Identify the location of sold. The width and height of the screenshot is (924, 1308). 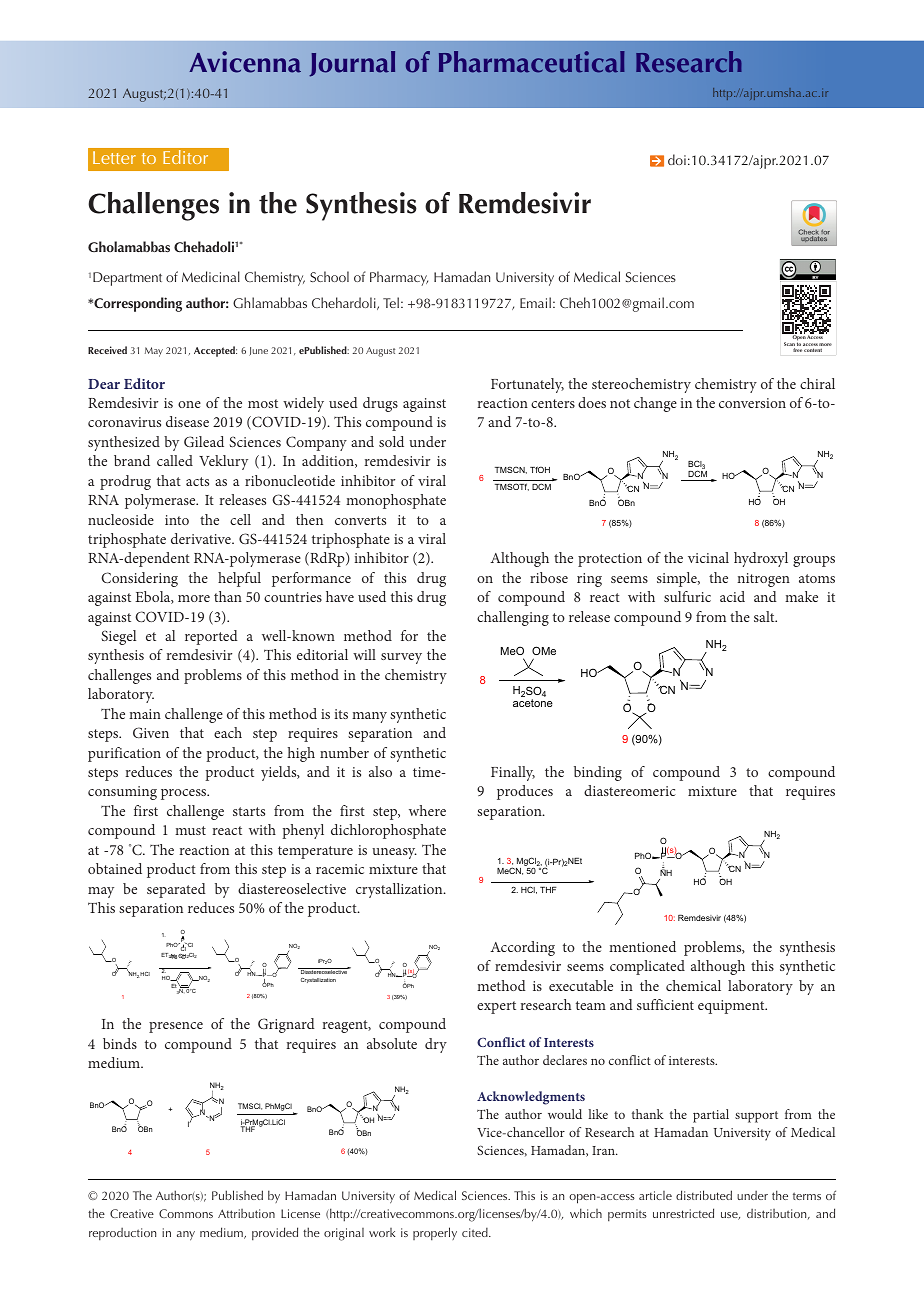
(391, 441).
